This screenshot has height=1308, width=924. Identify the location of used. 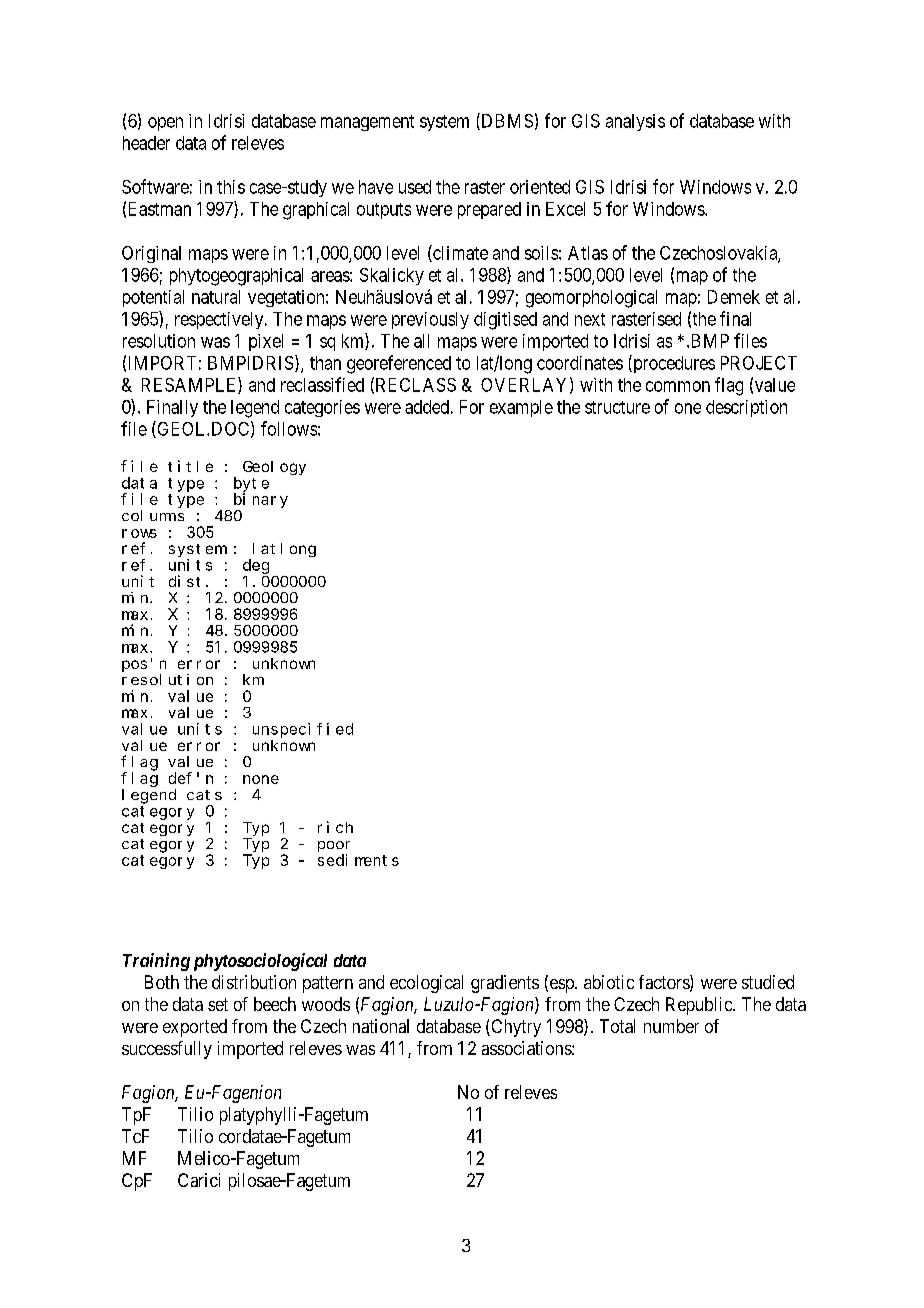
(415, 187).
